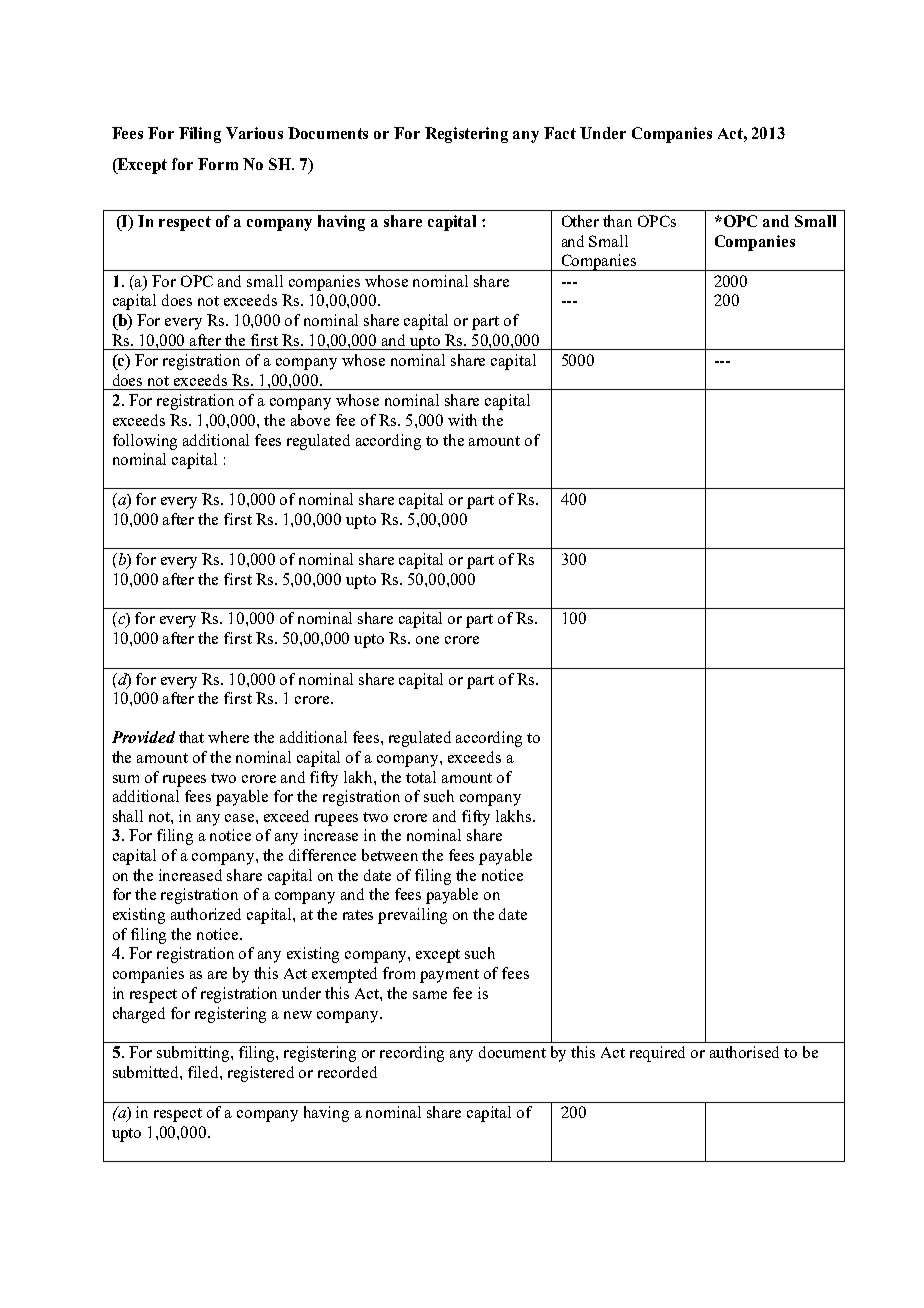  I want to click on Fact, so click(560, 133).
